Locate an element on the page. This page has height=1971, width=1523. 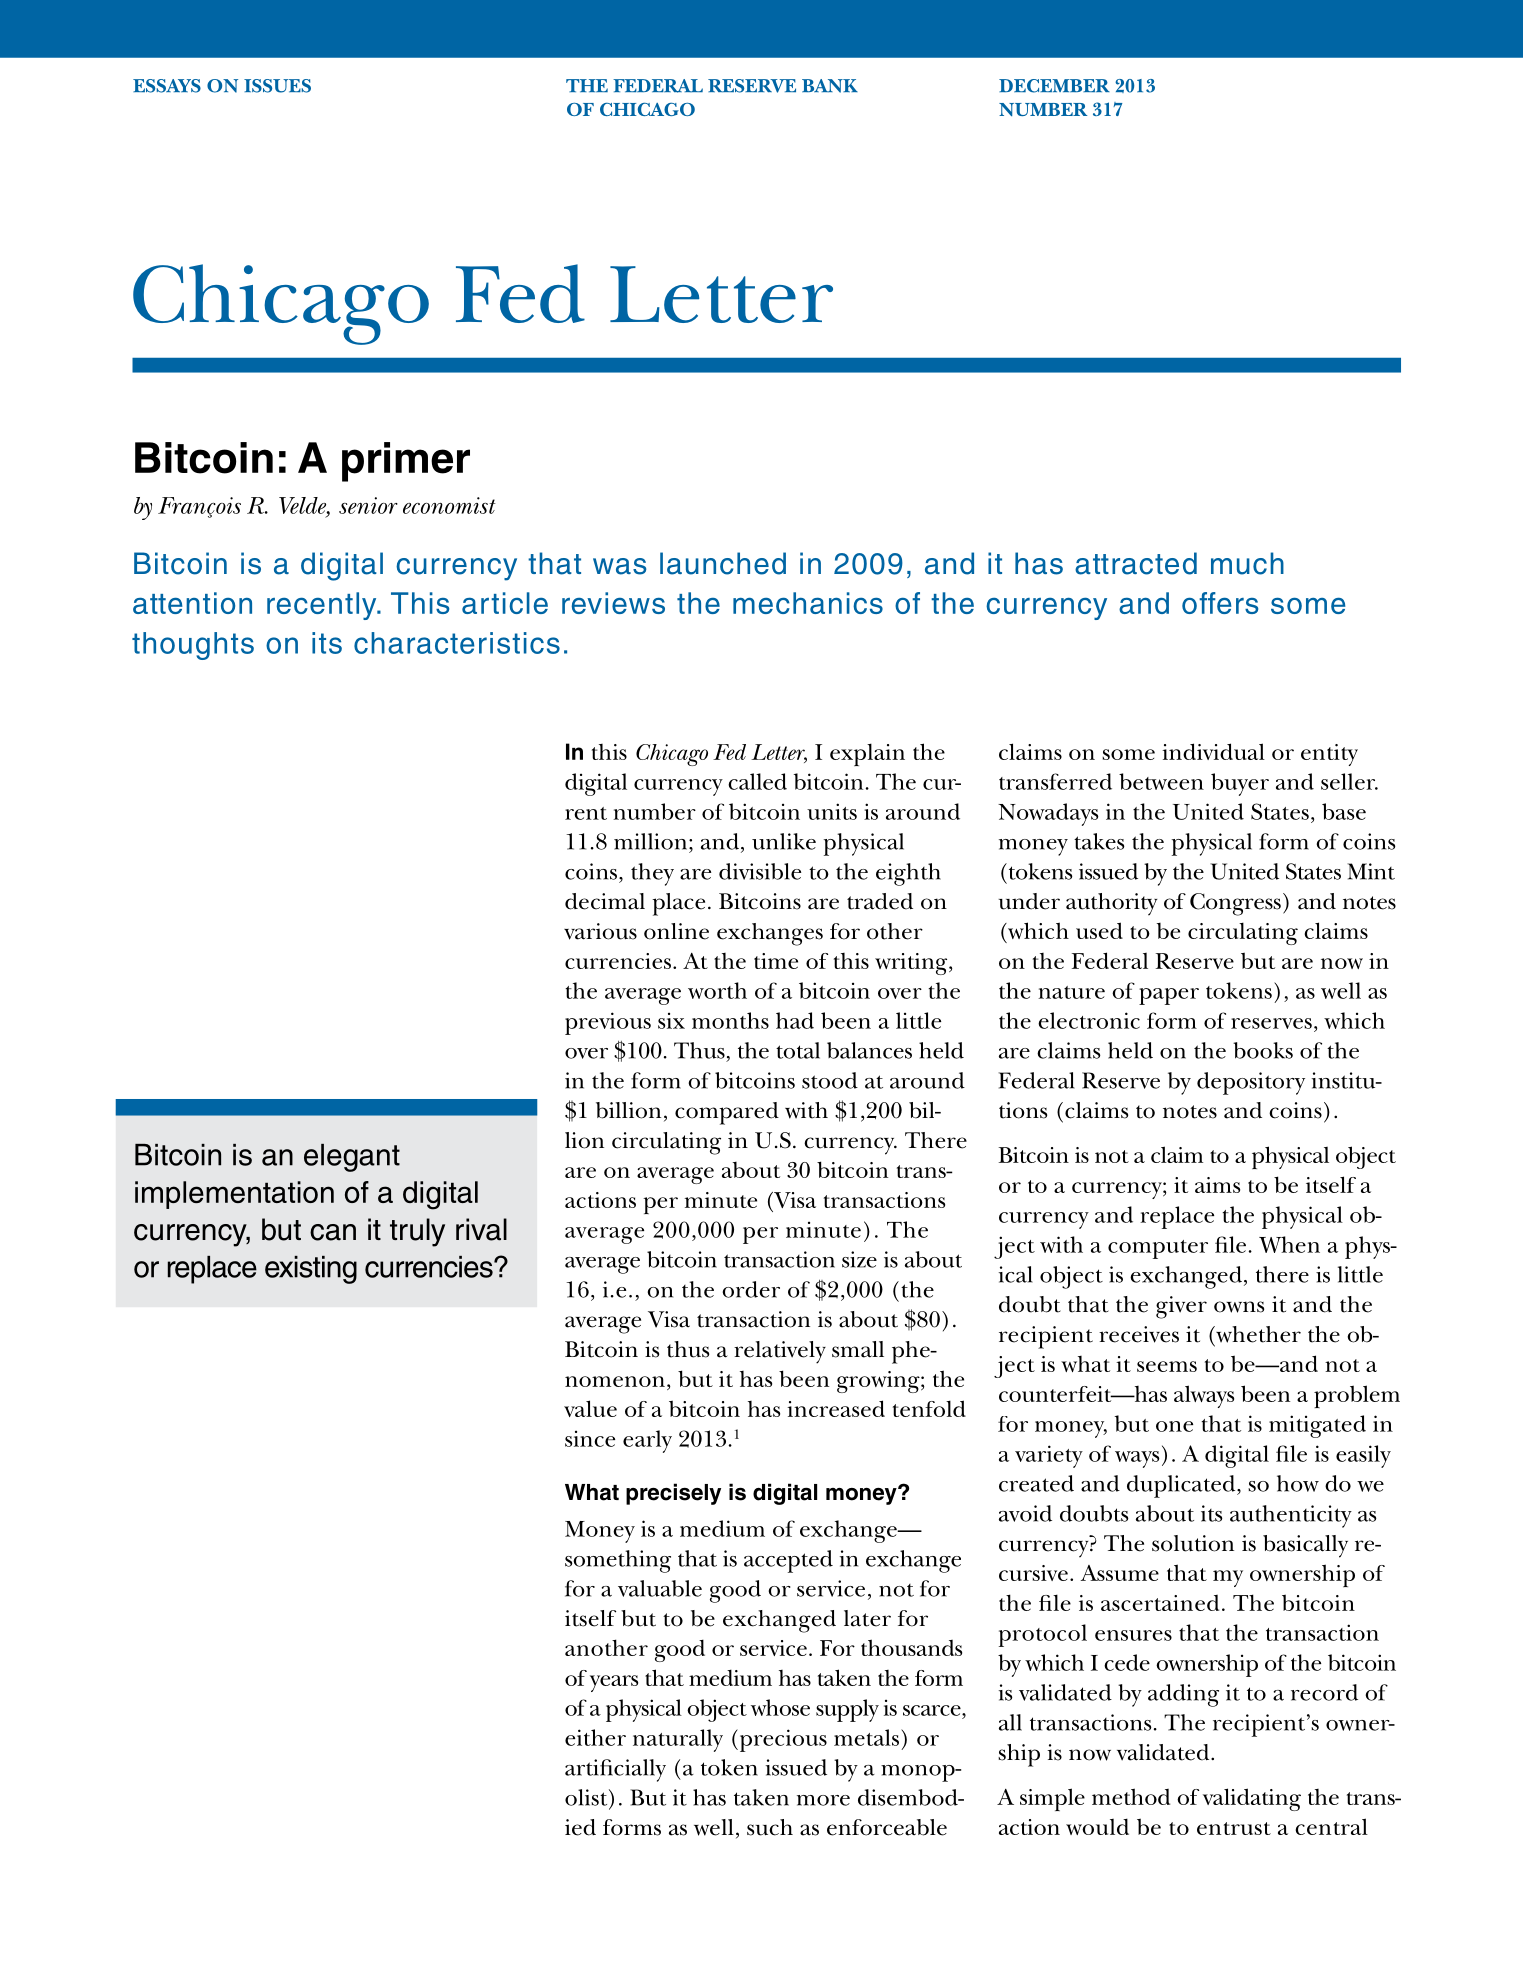
mechanics is located at coordinates (808, 603).
